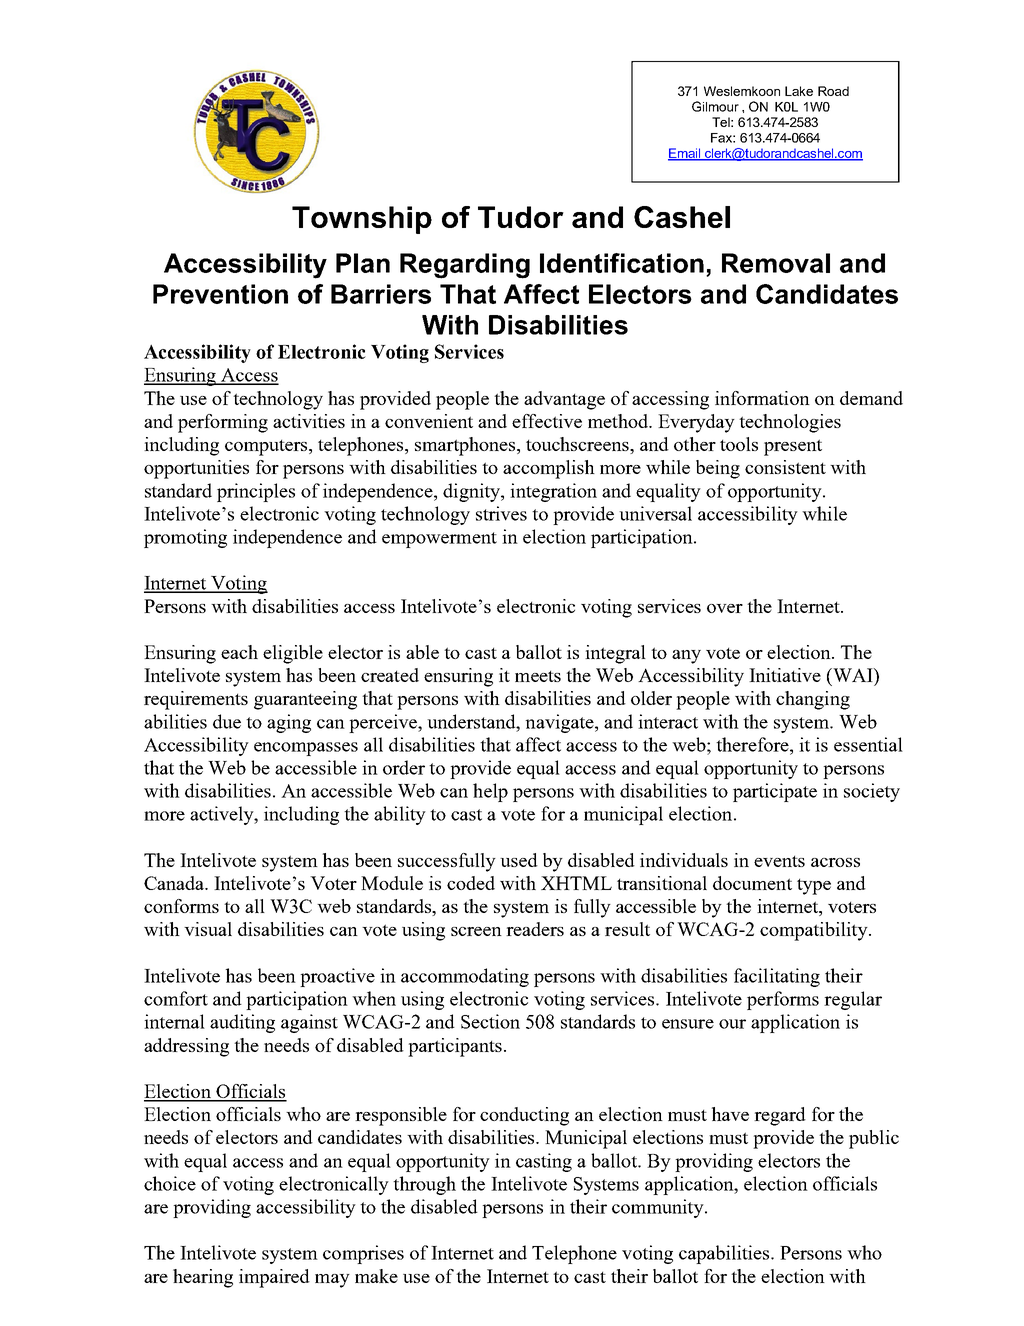  Describe the element at coordinates (799, 91) in the image. I see `Lake` at that location.
